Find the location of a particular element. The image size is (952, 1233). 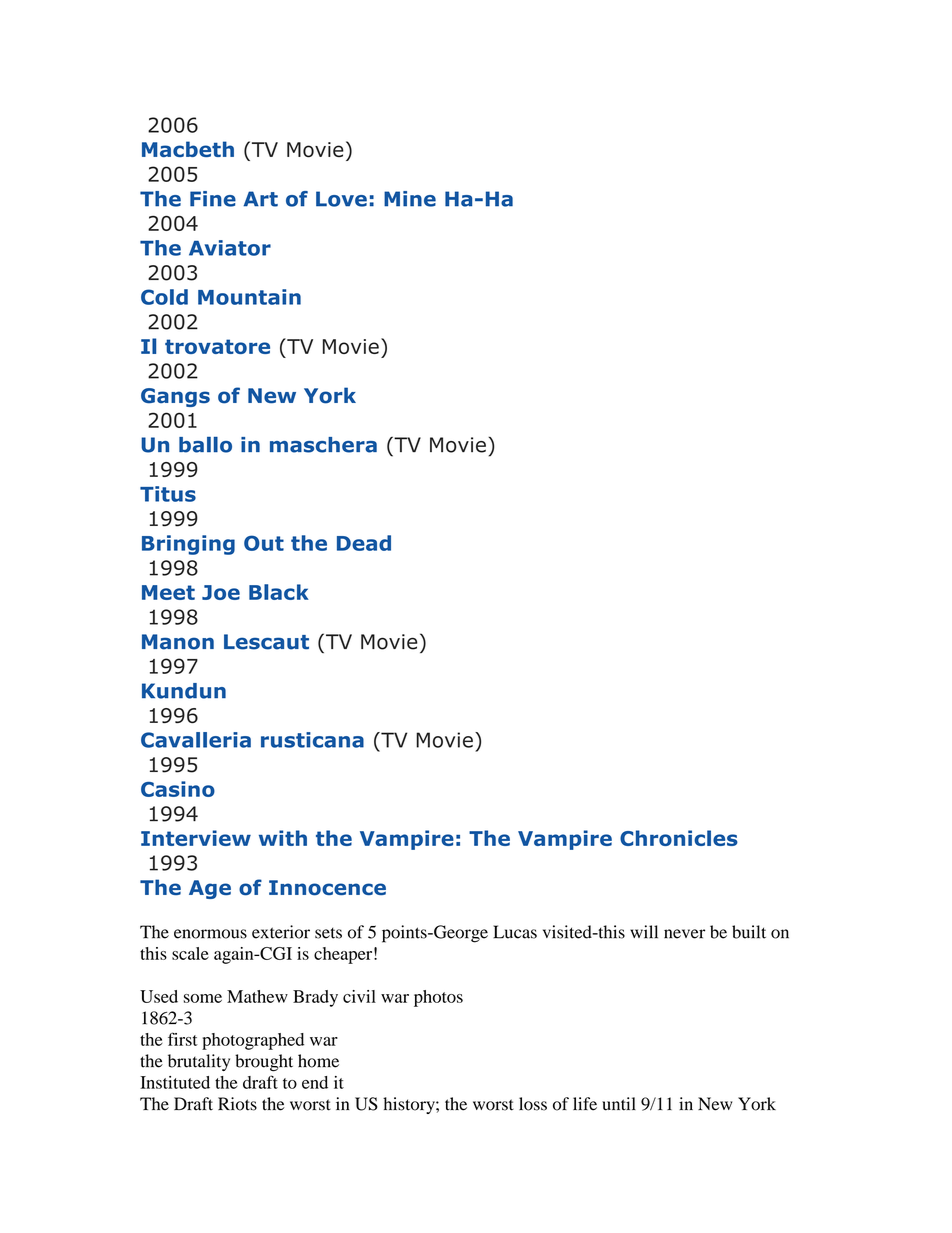

until is located at coordinates (619, 1104).
